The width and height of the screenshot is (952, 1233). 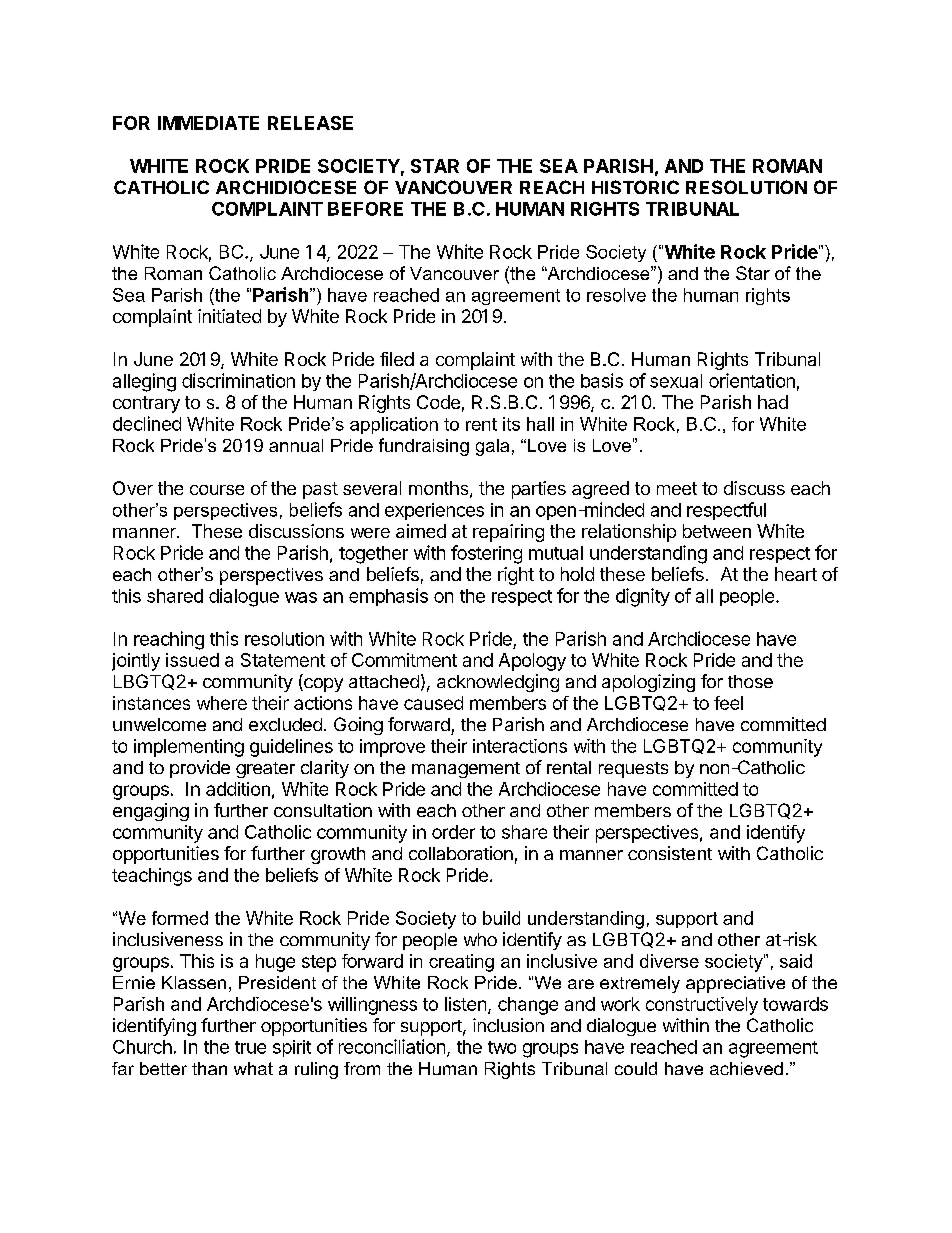 I want to click on course, so click(x=217, y=490).
